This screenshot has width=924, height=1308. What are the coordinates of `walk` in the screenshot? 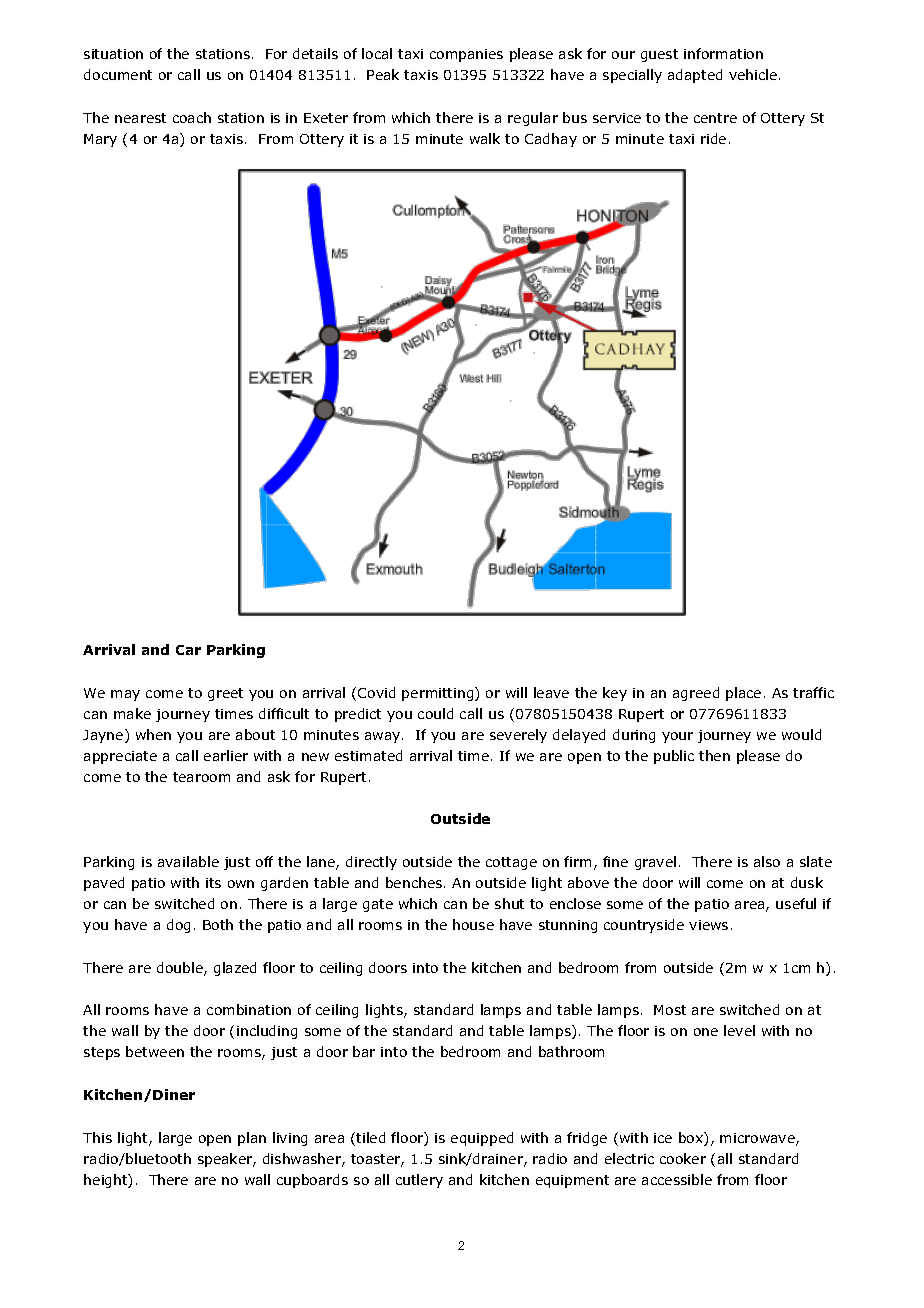 It's located at (485, 138).
